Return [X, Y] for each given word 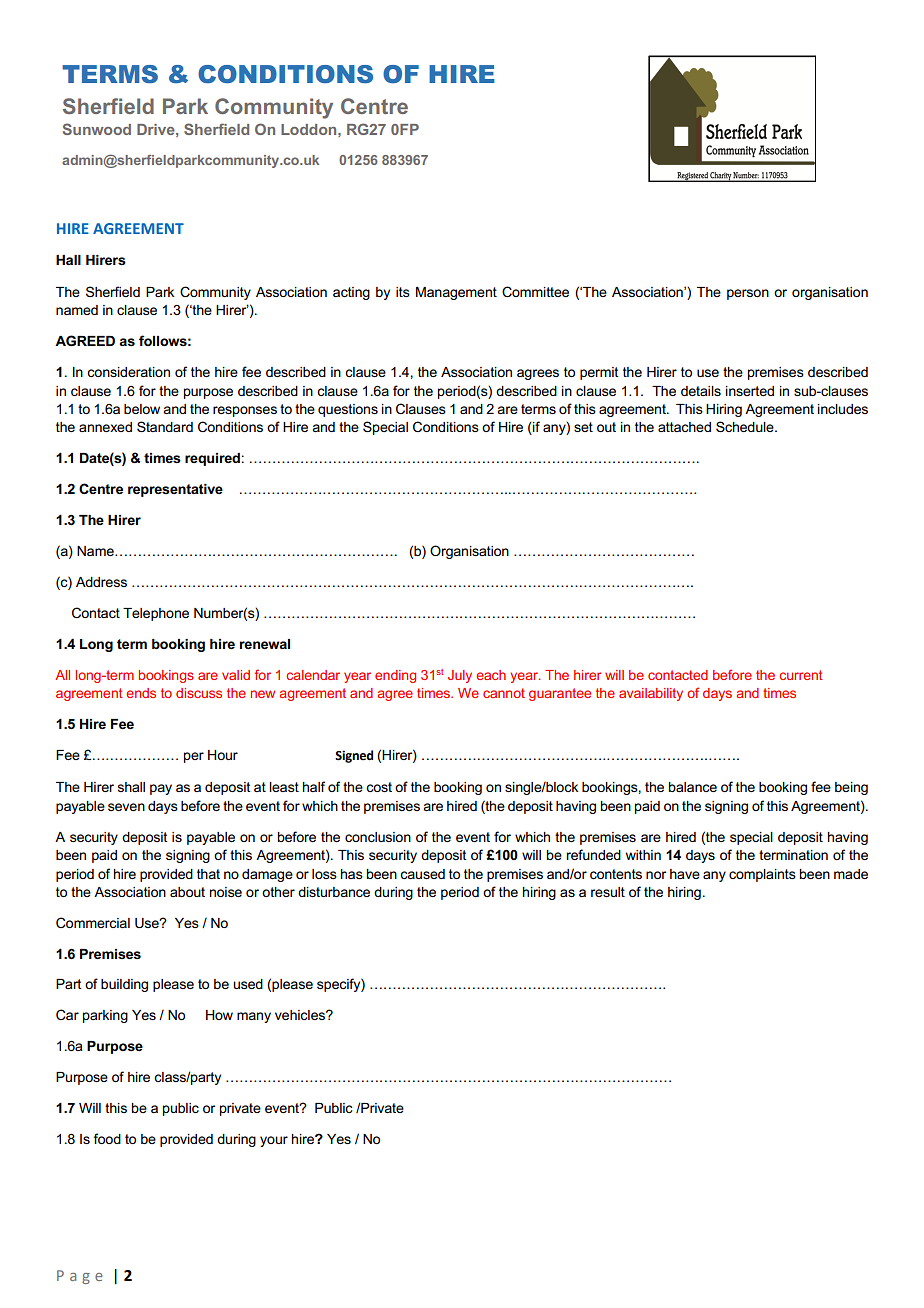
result [608, 892]
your [274, 1141]
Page [80, 1277]
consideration [128, 372]
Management [456, 293]
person [748, 294]
